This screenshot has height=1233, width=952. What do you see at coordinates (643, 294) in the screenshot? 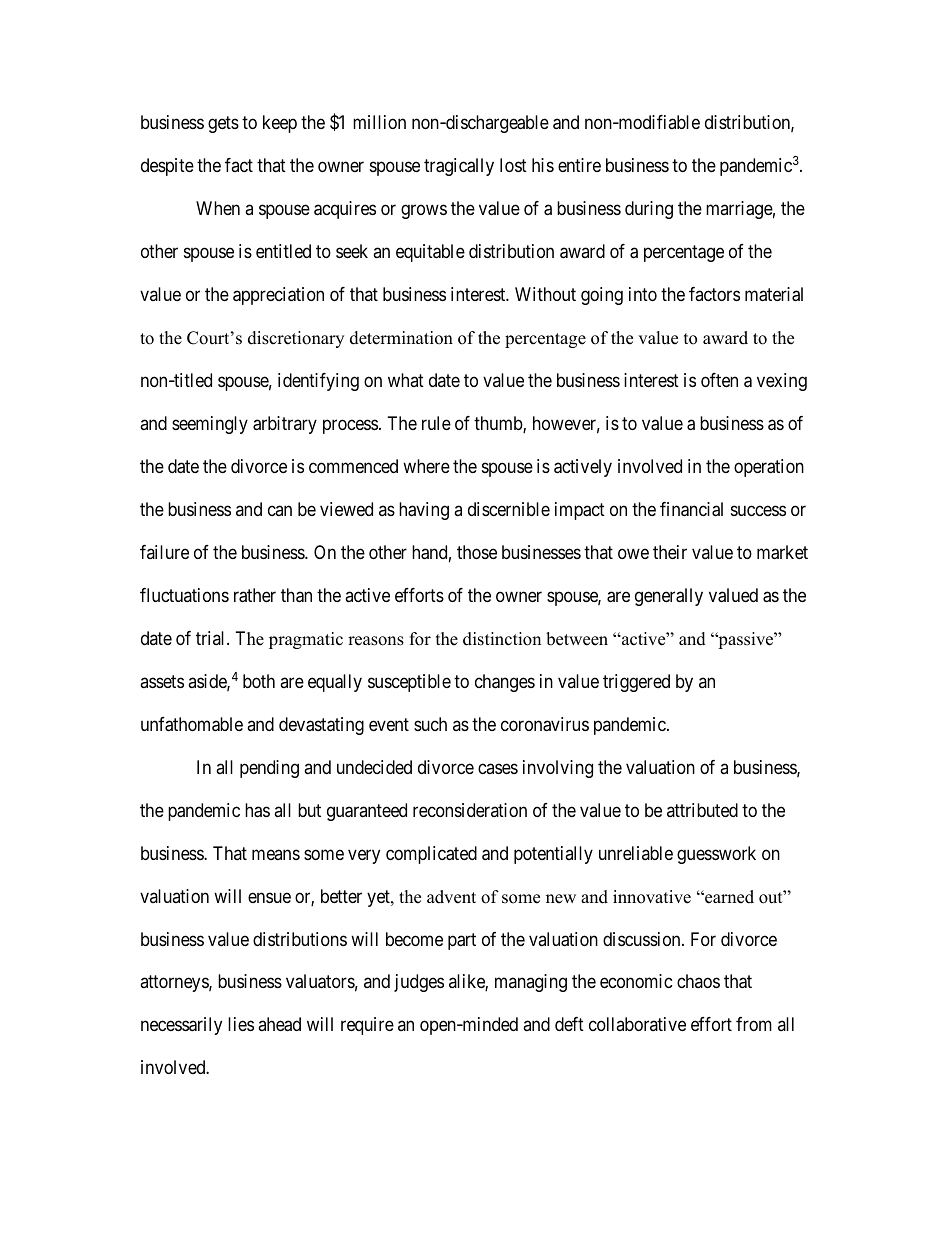
I see `into` at bounding box center [643, 294].
